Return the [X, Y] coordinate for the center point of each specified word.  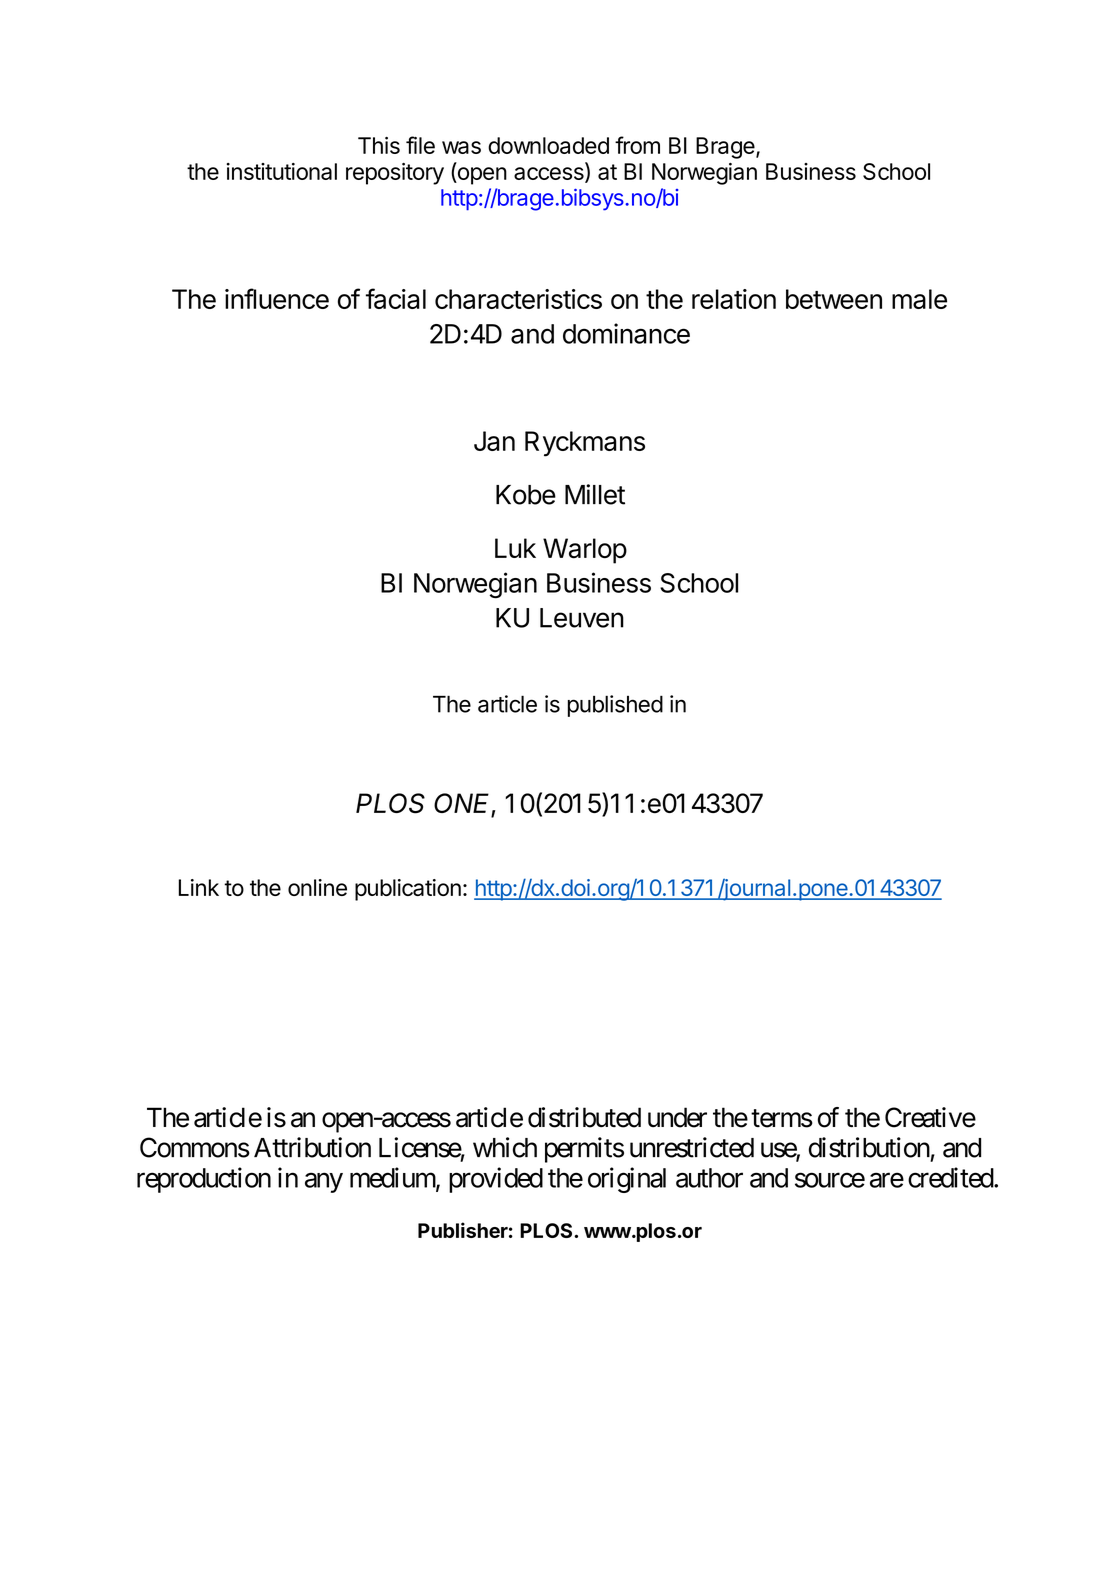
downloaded [548, 145]
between [834, 299]
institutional [281, 171]
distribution [869, 1147]
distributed [584, 1117]
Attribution [312, 1147]
